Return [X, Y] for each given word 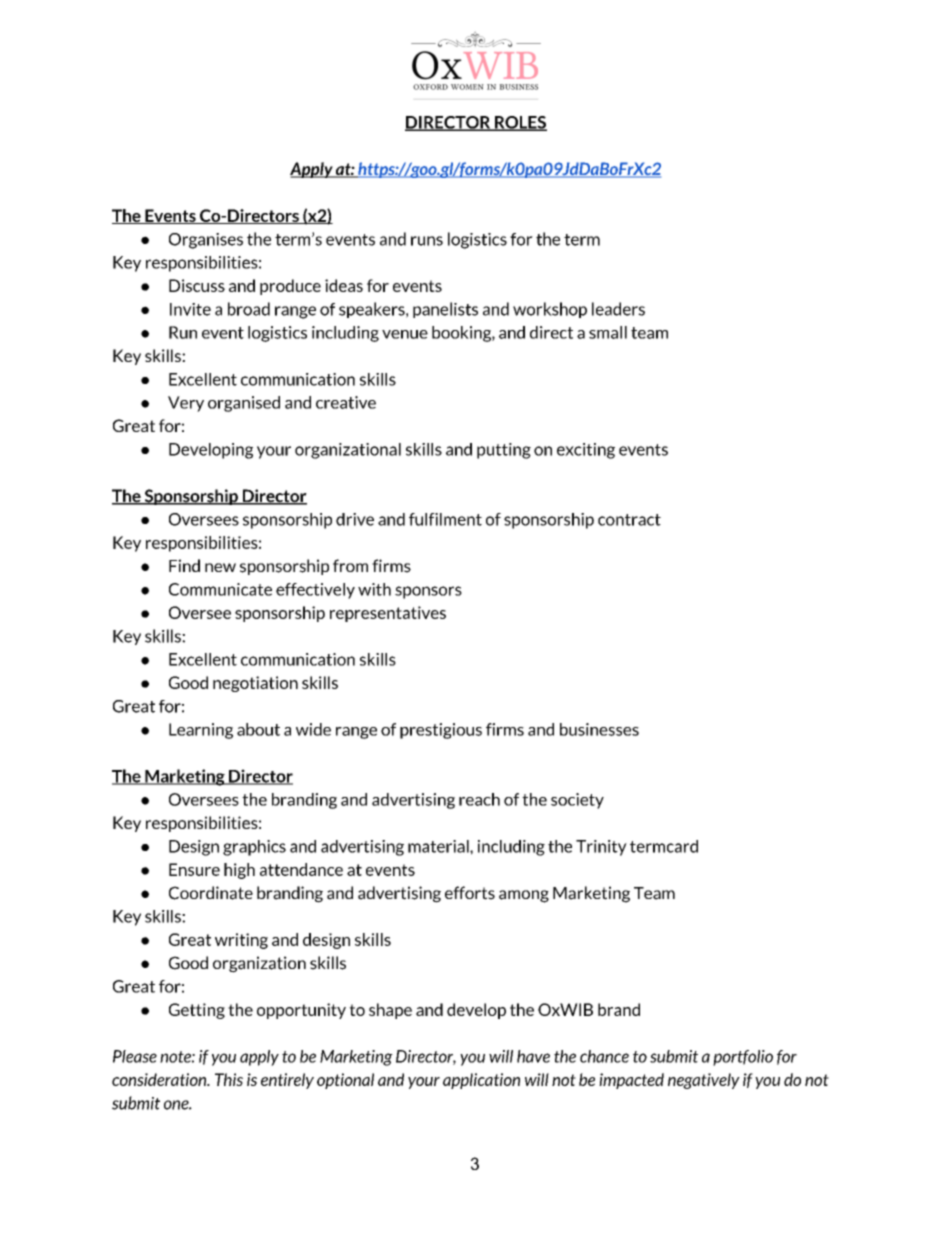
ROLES [520, 123]
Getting [197, 1011]
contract [629, 520]
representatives [388, 614]
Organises [206, 241]
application [481, 1081]
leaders [618, 309]
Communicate [220, 589]
